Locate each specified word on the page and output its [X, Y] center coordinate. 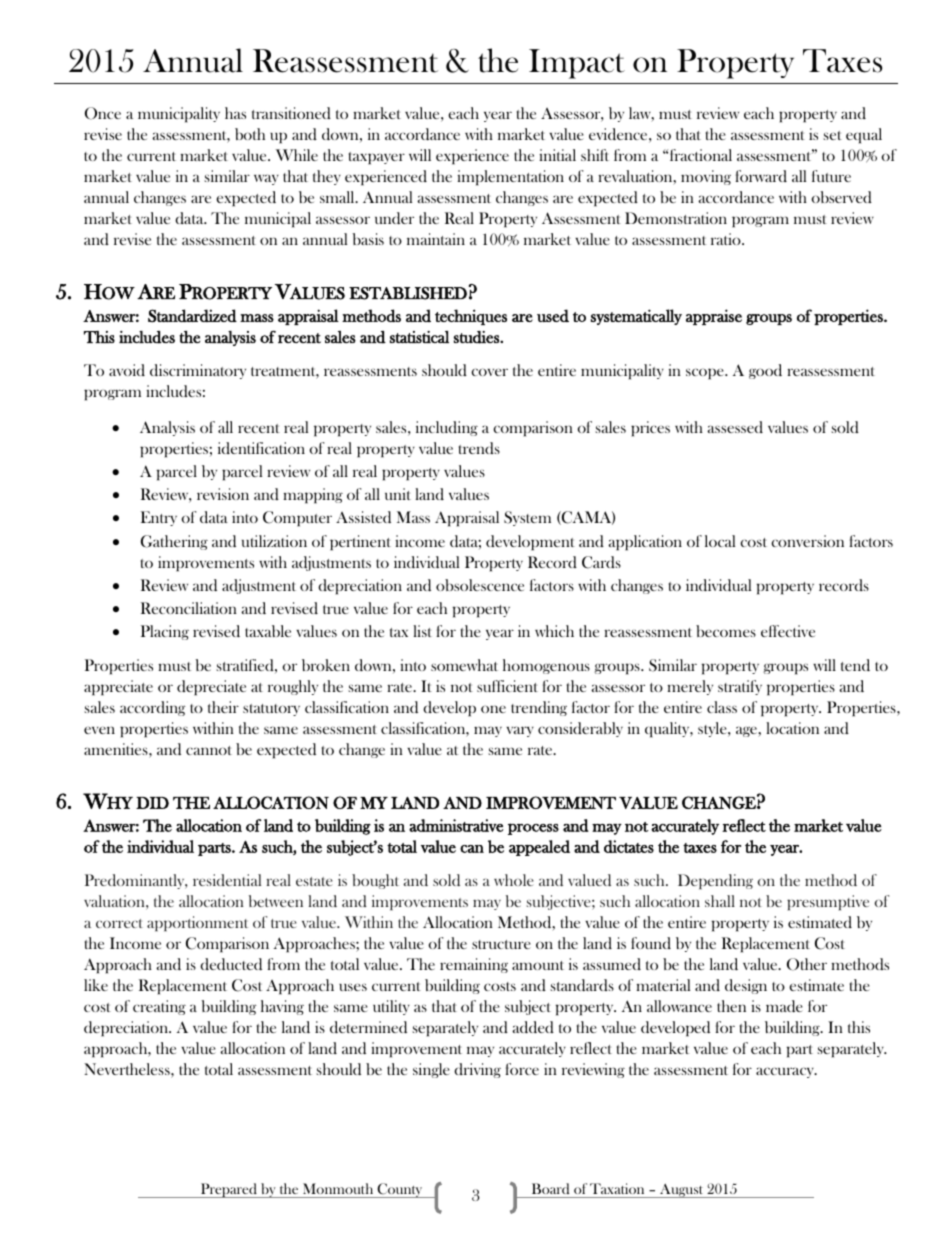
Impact [577, 64]
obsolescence [480, 585]
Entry [159, 518]
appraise [714, 317]
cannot [209, 750]
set [833, 135]
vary [520, 731]
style [713, 729]
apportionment [197, 923]
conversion [807, 541]
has [235, 113]
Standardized [192, 315]
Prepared [229, 1190]
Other [807, 964]
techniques [471, 317]
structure [501, 944]
